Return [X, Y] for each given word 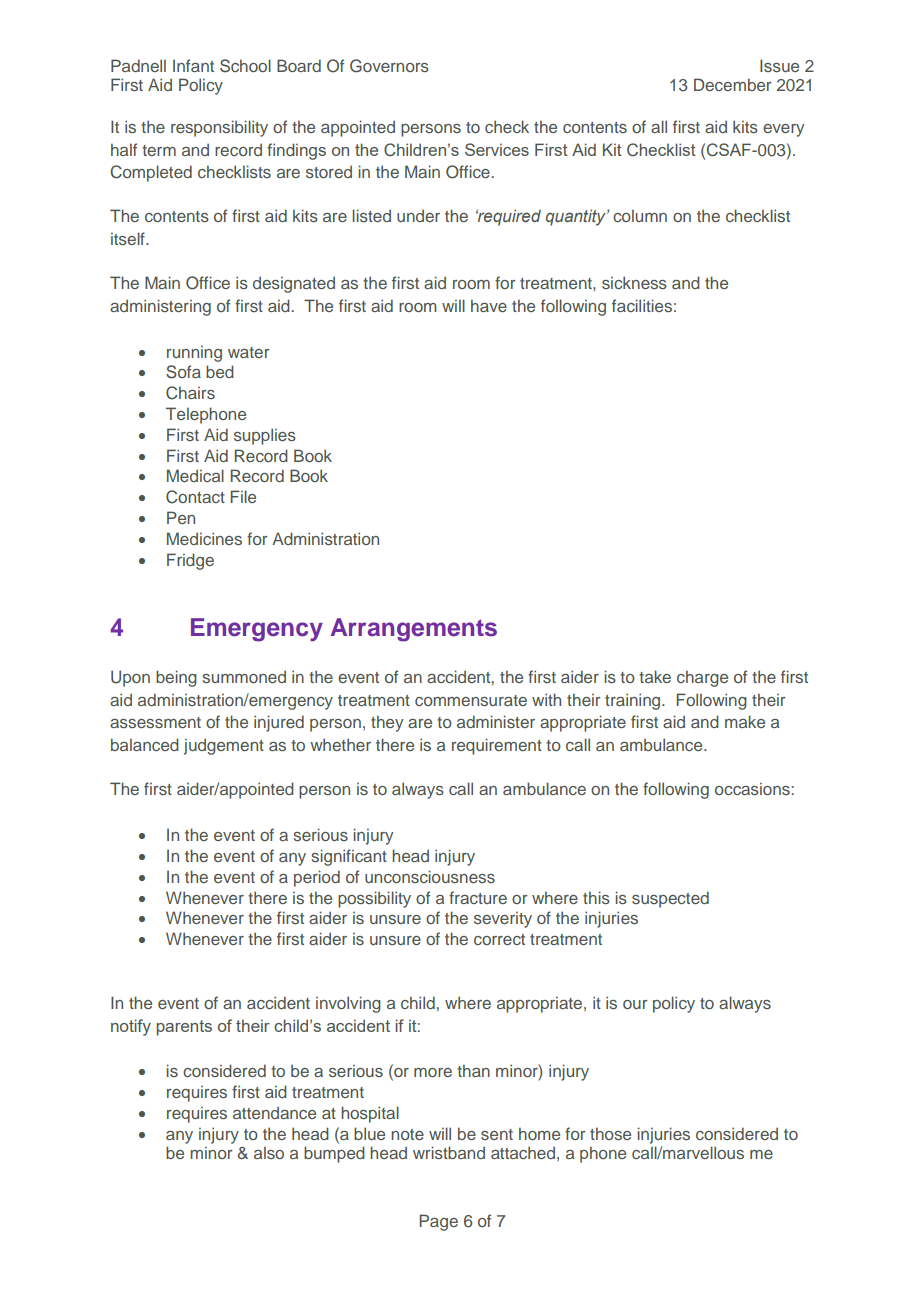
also [269, 1153]
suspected [670, 899]
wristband [449, 1152]
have [489, 305]
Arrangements [413, 630]
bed [220, 371]
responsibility [219, 128]
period [317, 878]
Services [497, 149]
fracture [478, 897]
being [176, 678]
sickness [634, 282]
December [733, 84]
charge [702, 678]
